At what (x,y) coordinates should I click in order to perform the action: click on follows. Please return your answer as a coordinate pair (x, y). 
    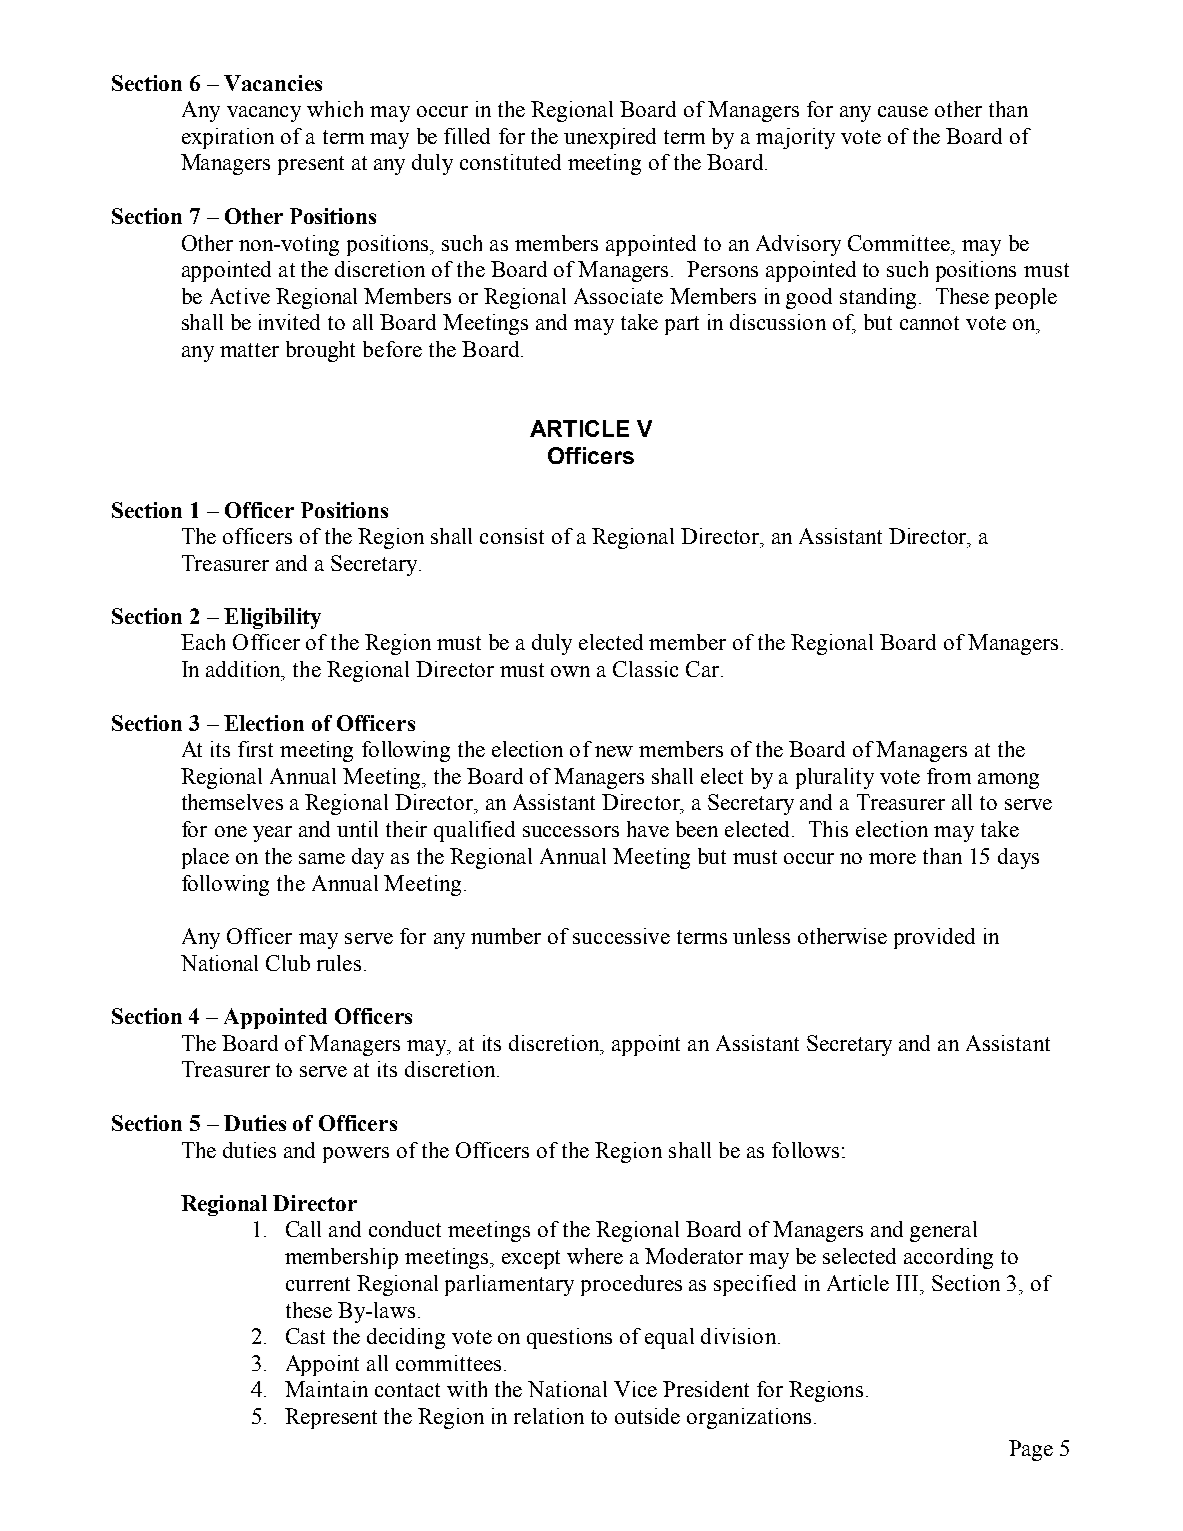
    Looking at the image, I should click on (805, 1150).
